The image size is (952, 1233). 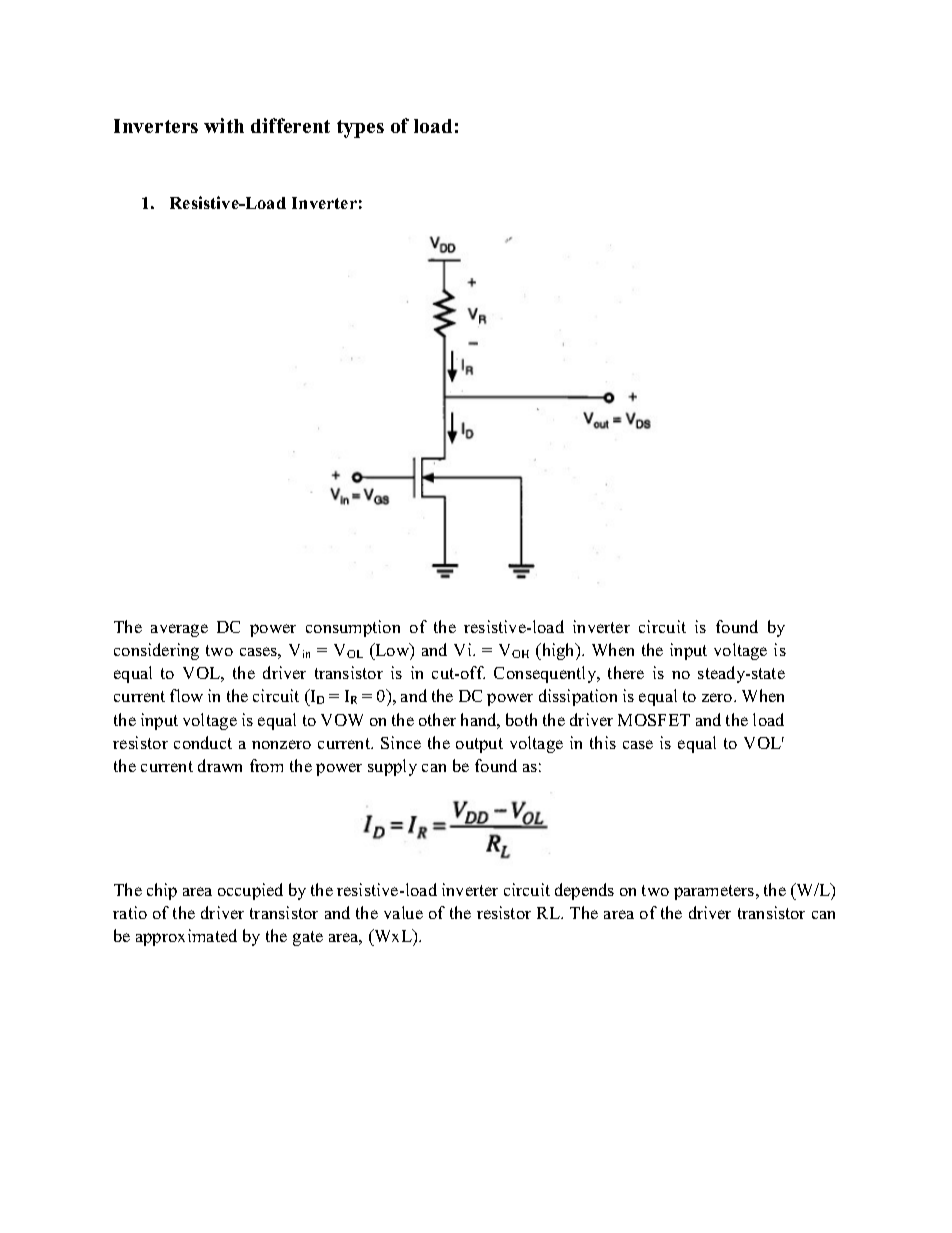 I want to click on Consequently, so click(x=546, y=674).
